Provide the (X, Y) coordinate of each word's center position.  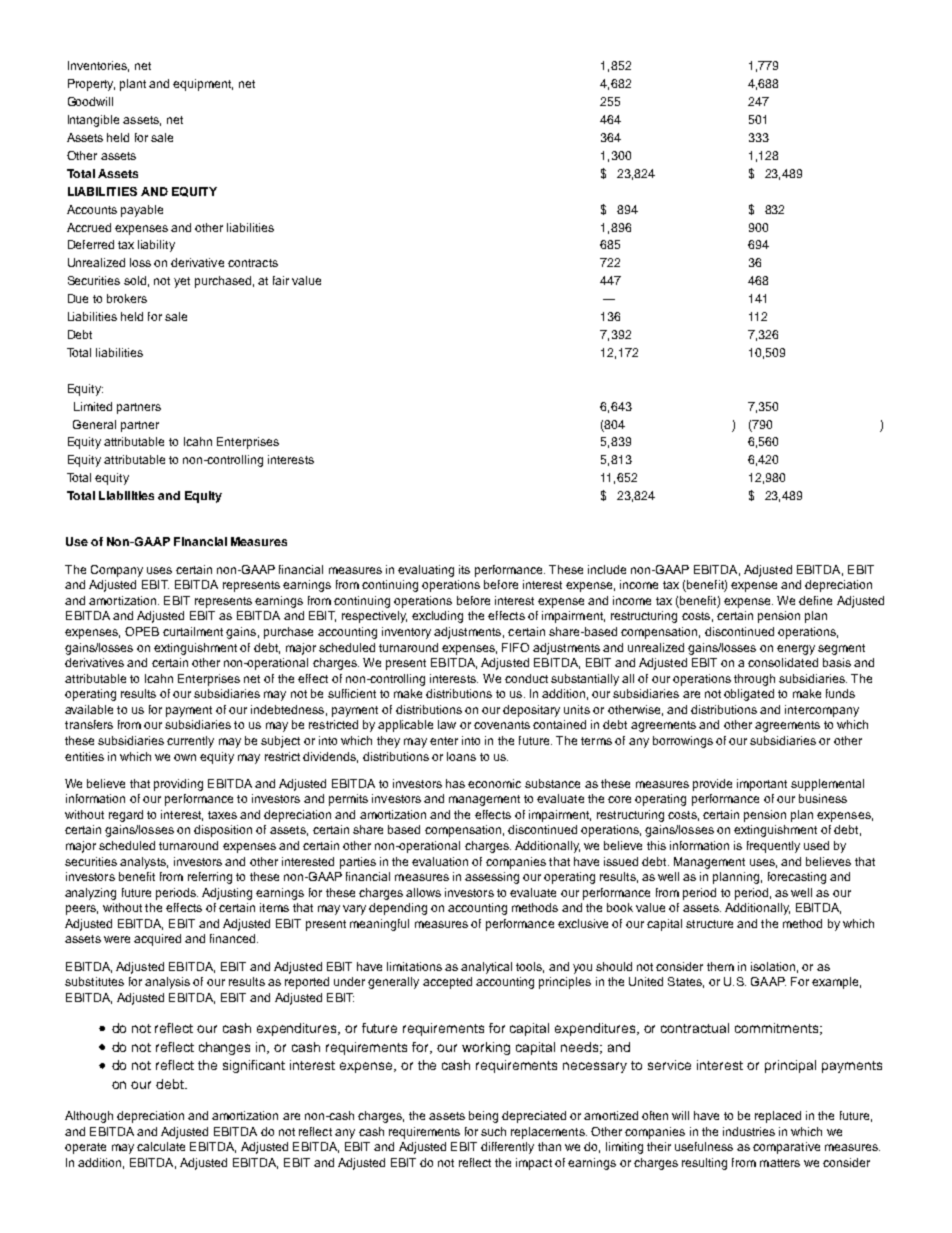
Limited (93, 406)
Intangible (93, 121)
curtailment (193, 631)
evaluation (440, 861)
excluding (437, 617)
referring (210, 878)
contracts (253, 263)
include (607, 569)
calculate (161, 1146)
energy (796, 650)
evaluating (426, 571)
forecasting (797, 878)
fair (281, 280)
